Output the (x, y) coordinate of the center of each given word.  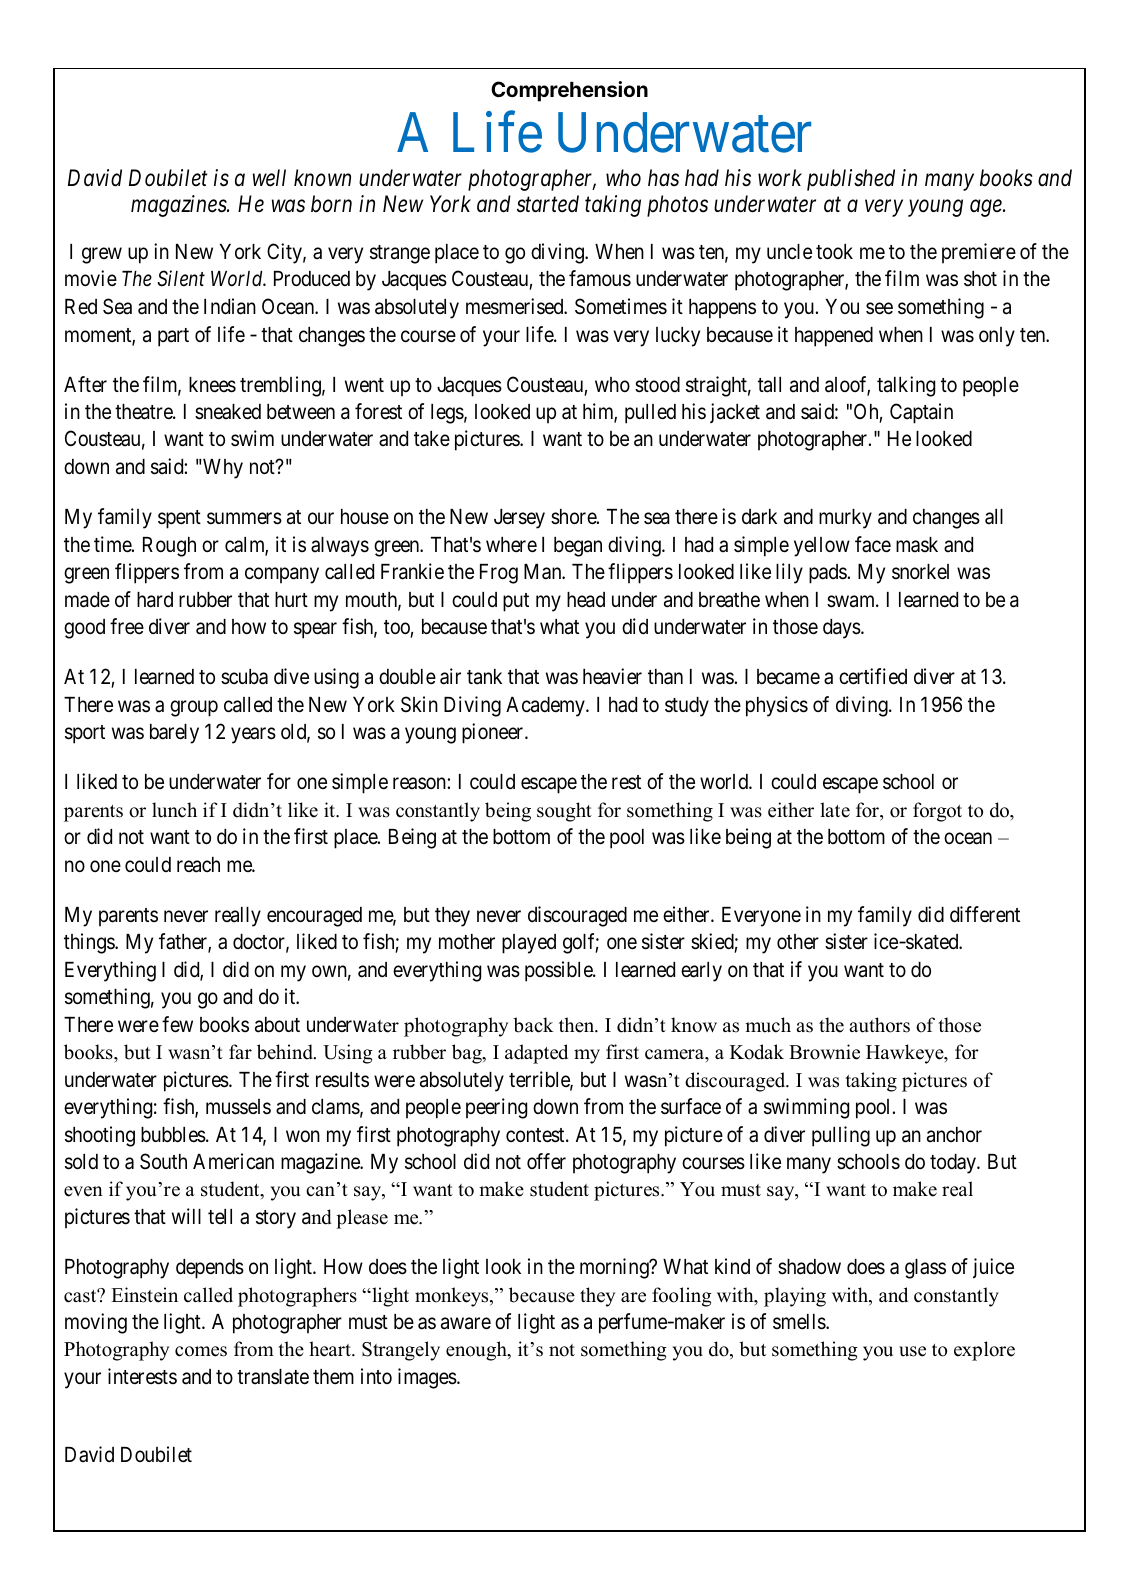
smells (800, 1322)
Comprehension (569, 91)
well (269, 178)
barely (174, 734)
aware (466, 1324)
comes (201, 1351)
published (851, 180)
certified (873, 676)
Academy (546, 707)
